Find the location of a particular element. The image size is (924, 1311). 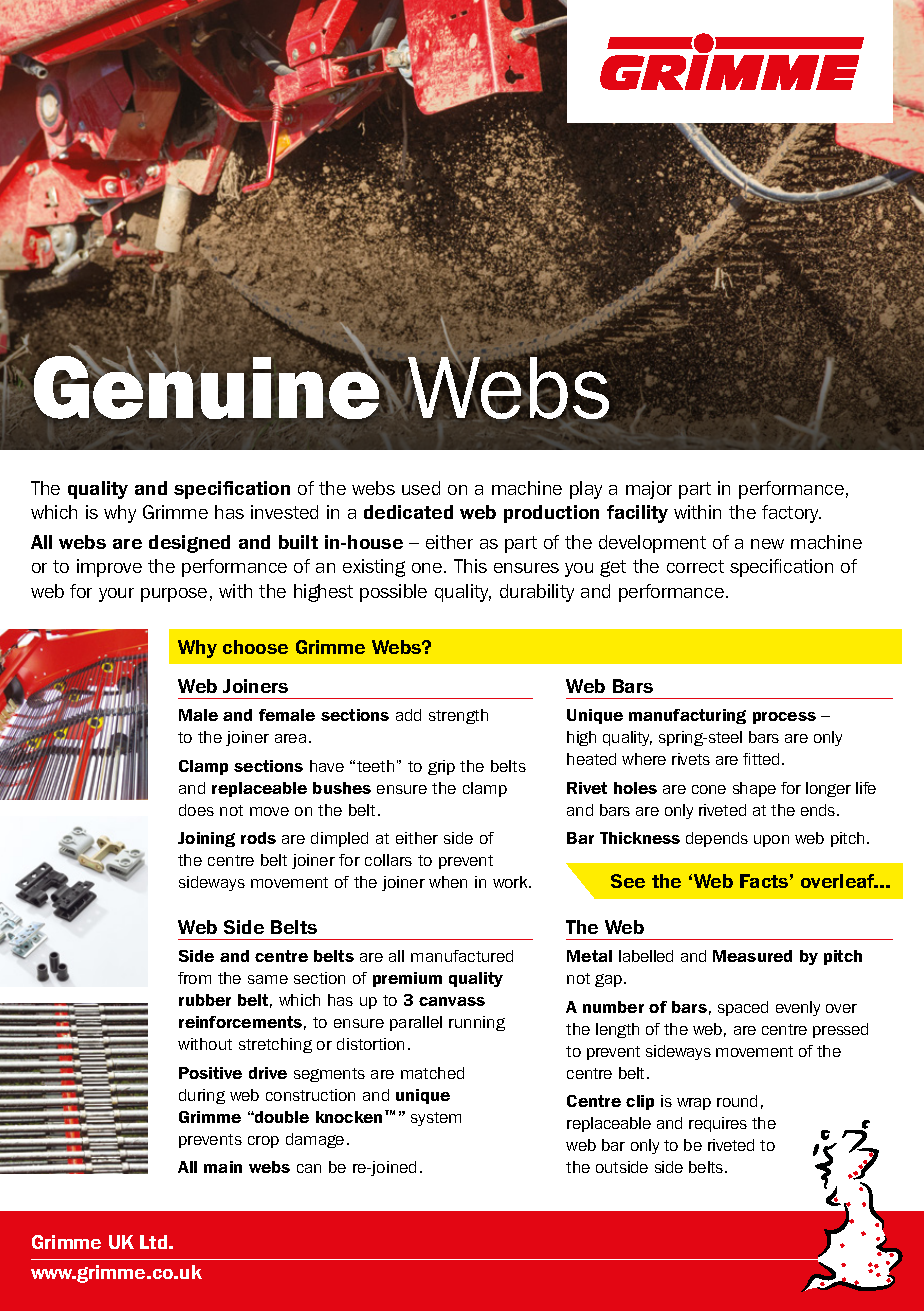

major is located at coordinates (649, 490).
